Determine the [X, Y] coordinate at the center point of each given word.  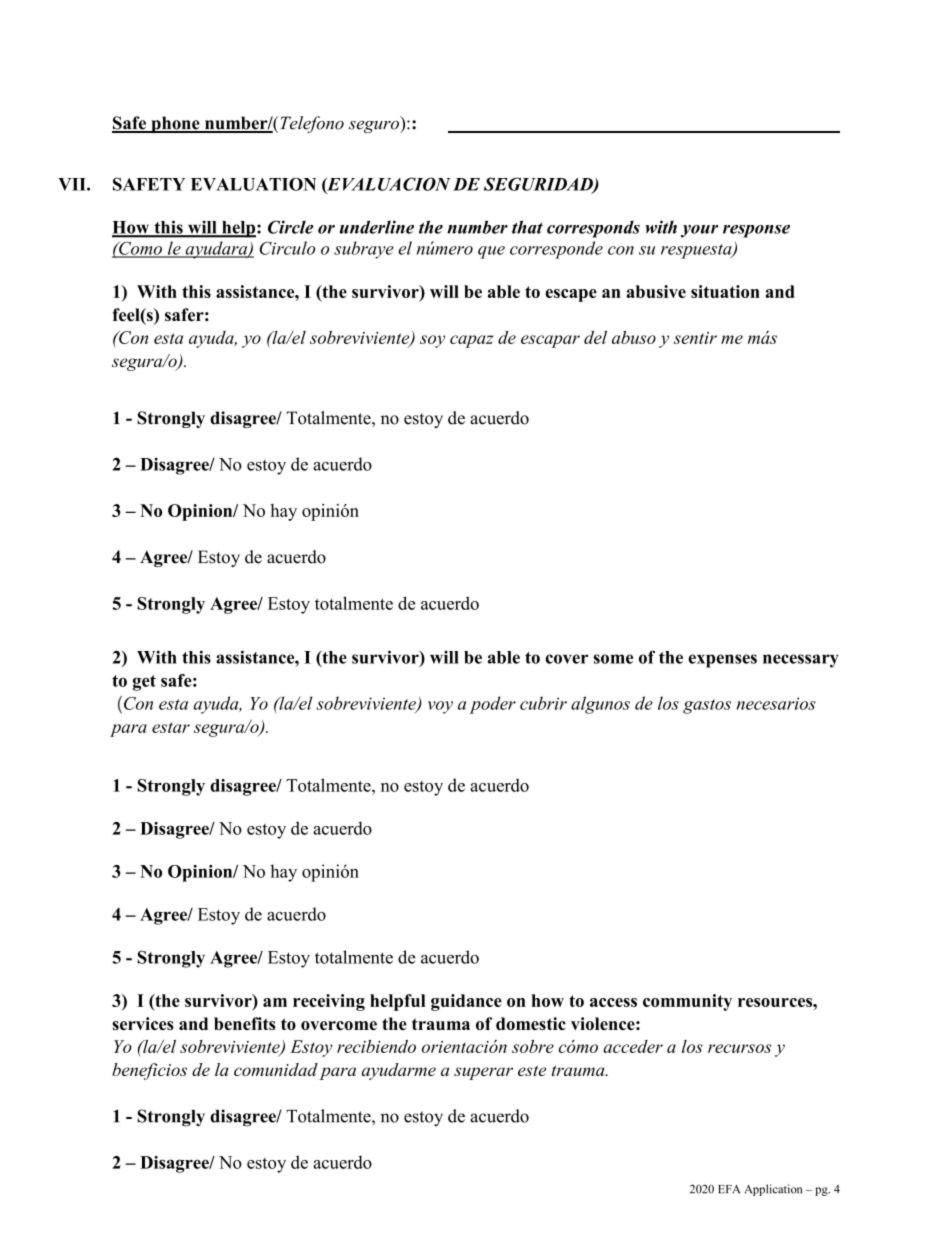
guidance [466, 1002]
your [699, 231]
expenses [722, 661]
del [595, 337]
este [532, 1070]
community [687, 1002]
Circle [290, 227]
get [144, 683]
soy [432, 341]
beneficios [149, 1071]
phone [175, 124]
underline [377, 227]
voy [440, 707]
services [143, 1023]
